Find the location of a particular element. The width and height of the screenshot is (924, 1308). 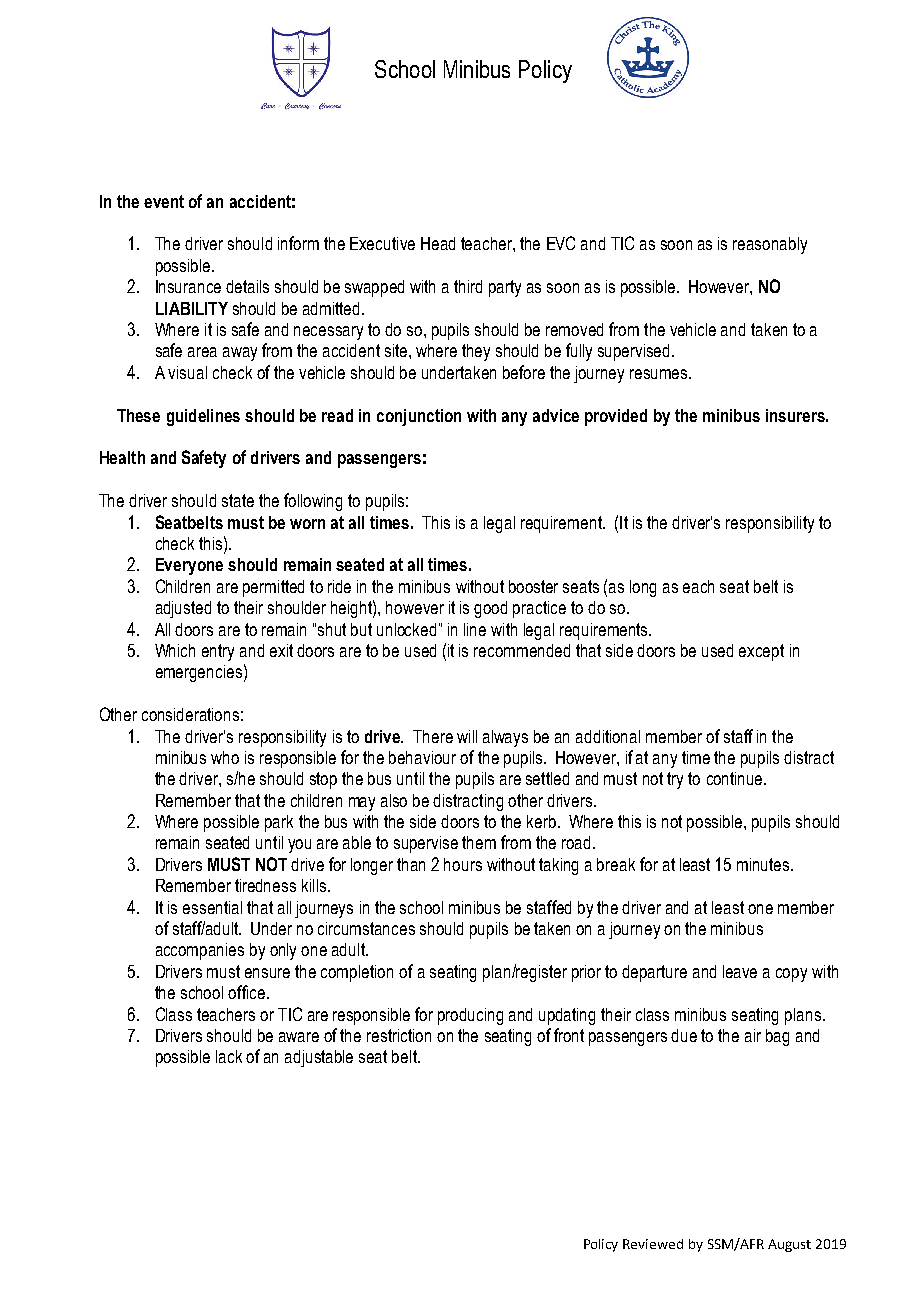

conjunction is located at coordinates (419, 417).
